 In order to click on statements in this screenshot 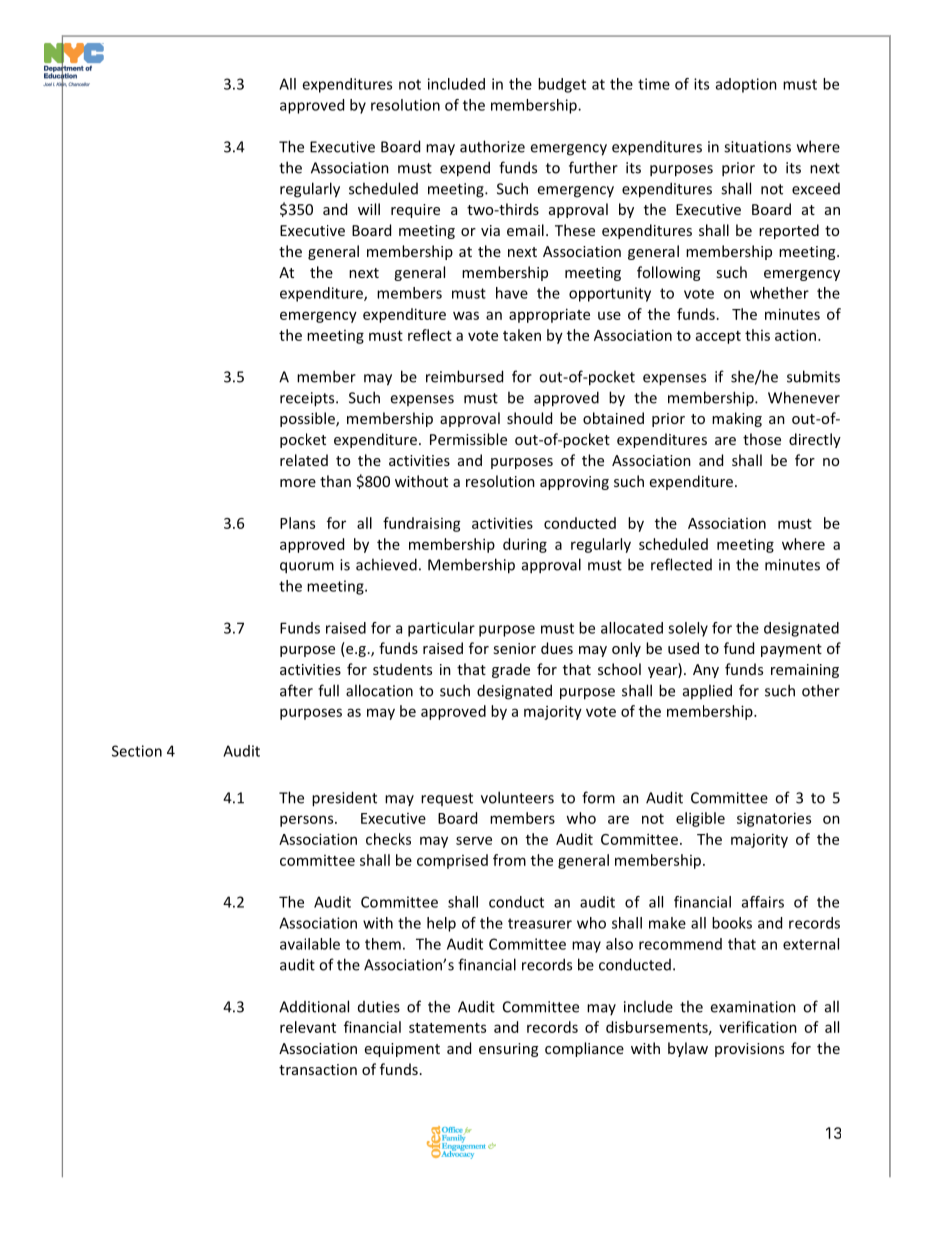, I will do `click(447, 1028)`.
